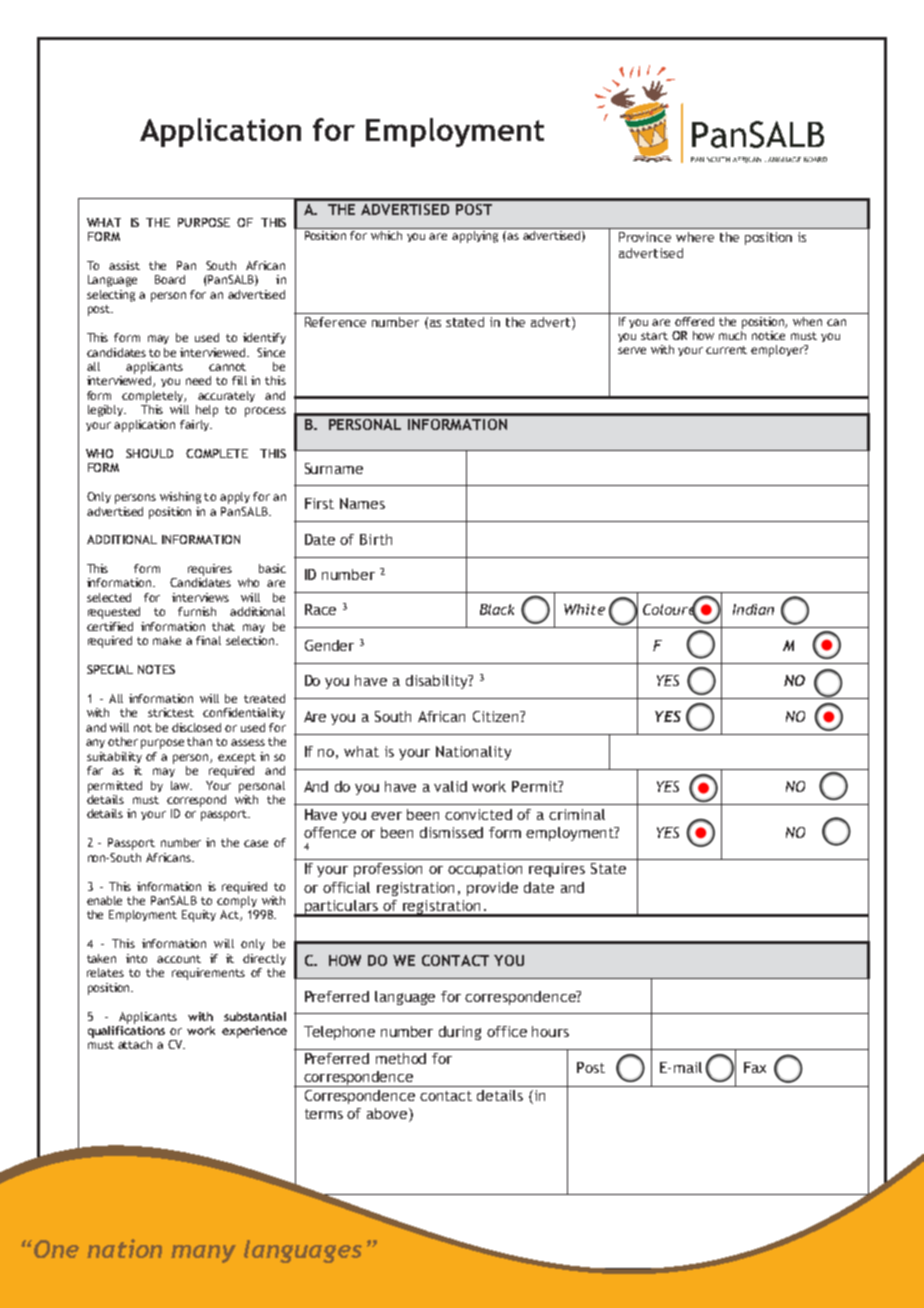 This screenshot has width=924, height=1308. I want to click on Names, so click(362, 503).
